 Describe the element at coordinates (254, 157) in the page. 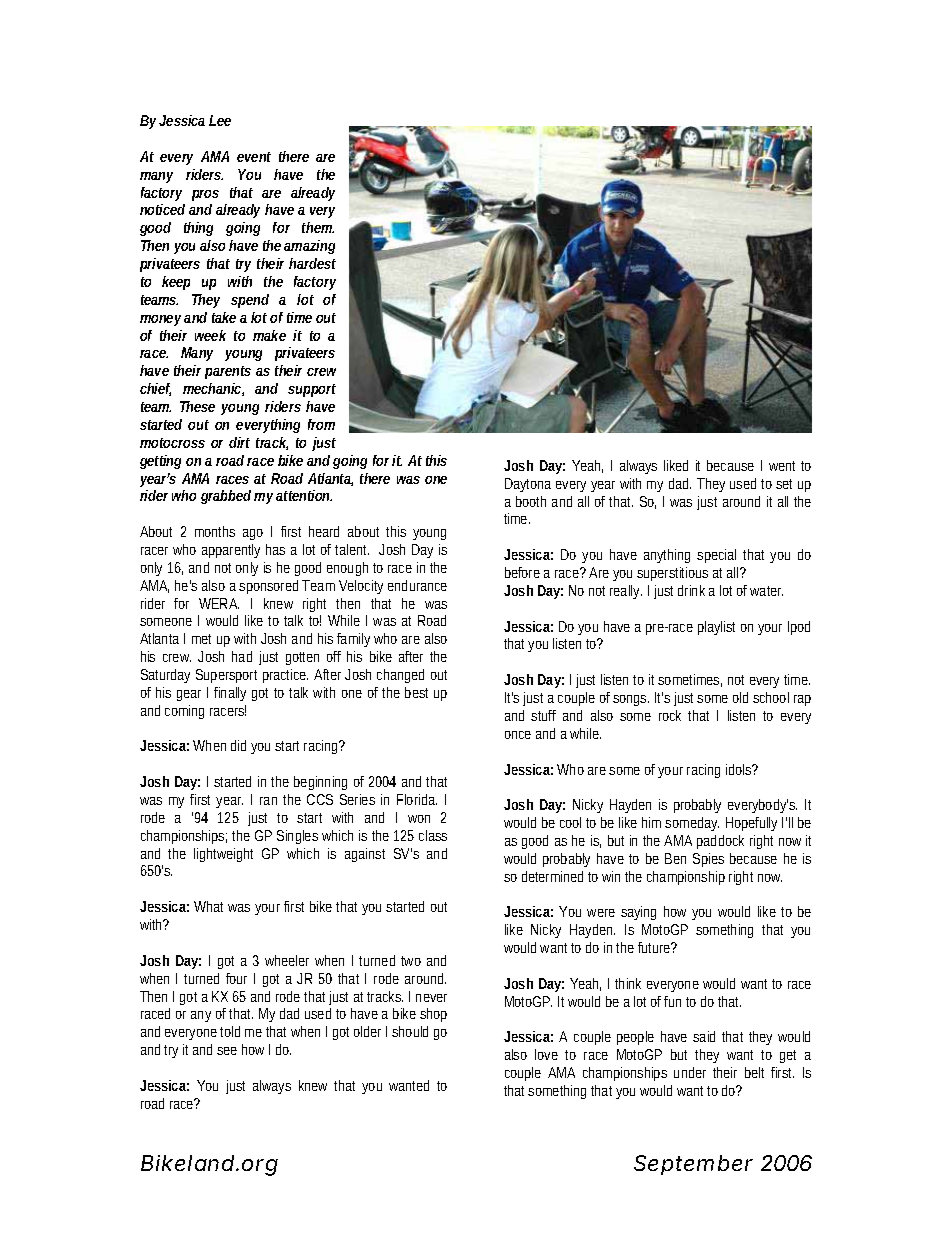

I see `event` at that location.
